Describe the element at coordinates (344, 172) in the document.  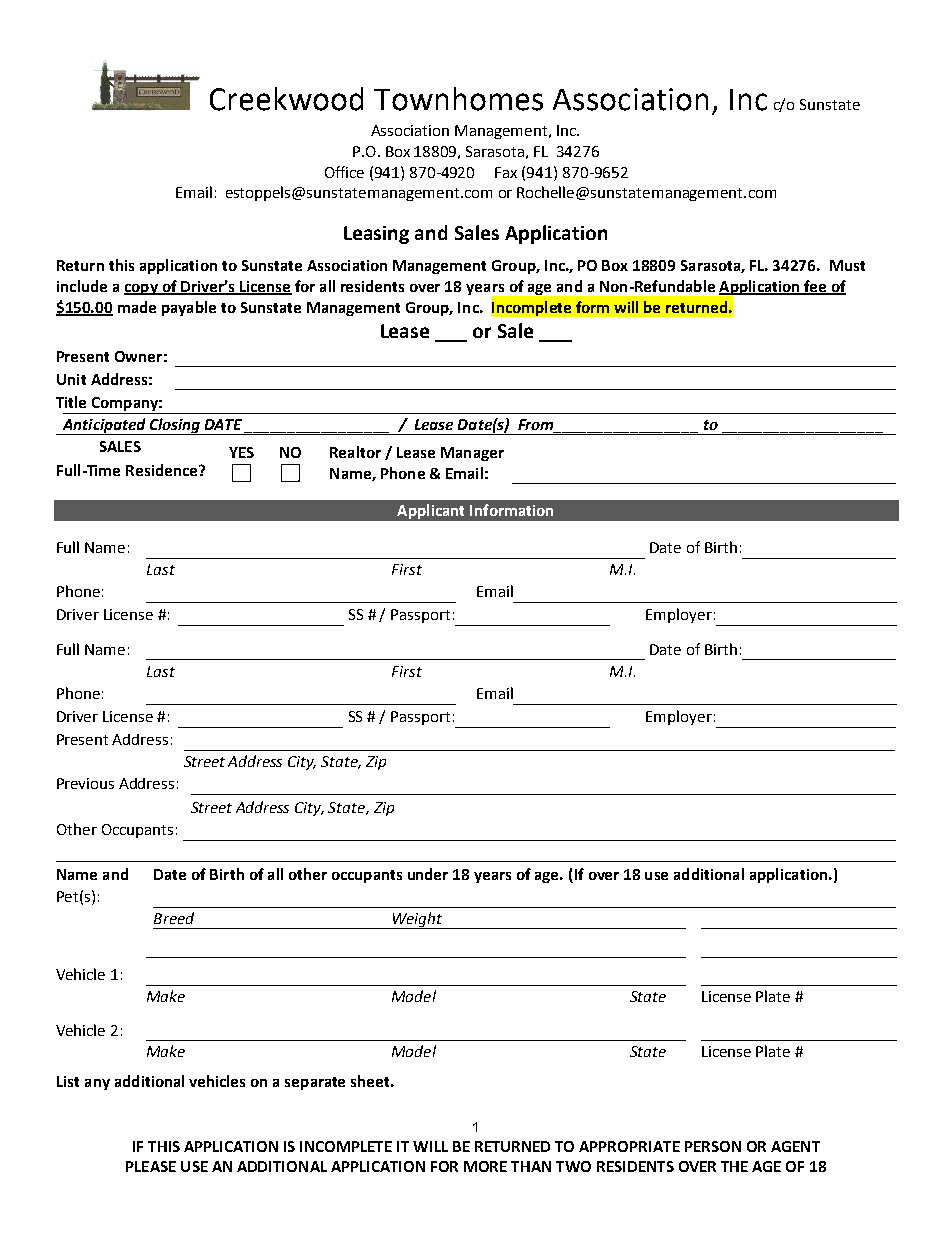
I see `Office` at that location.
